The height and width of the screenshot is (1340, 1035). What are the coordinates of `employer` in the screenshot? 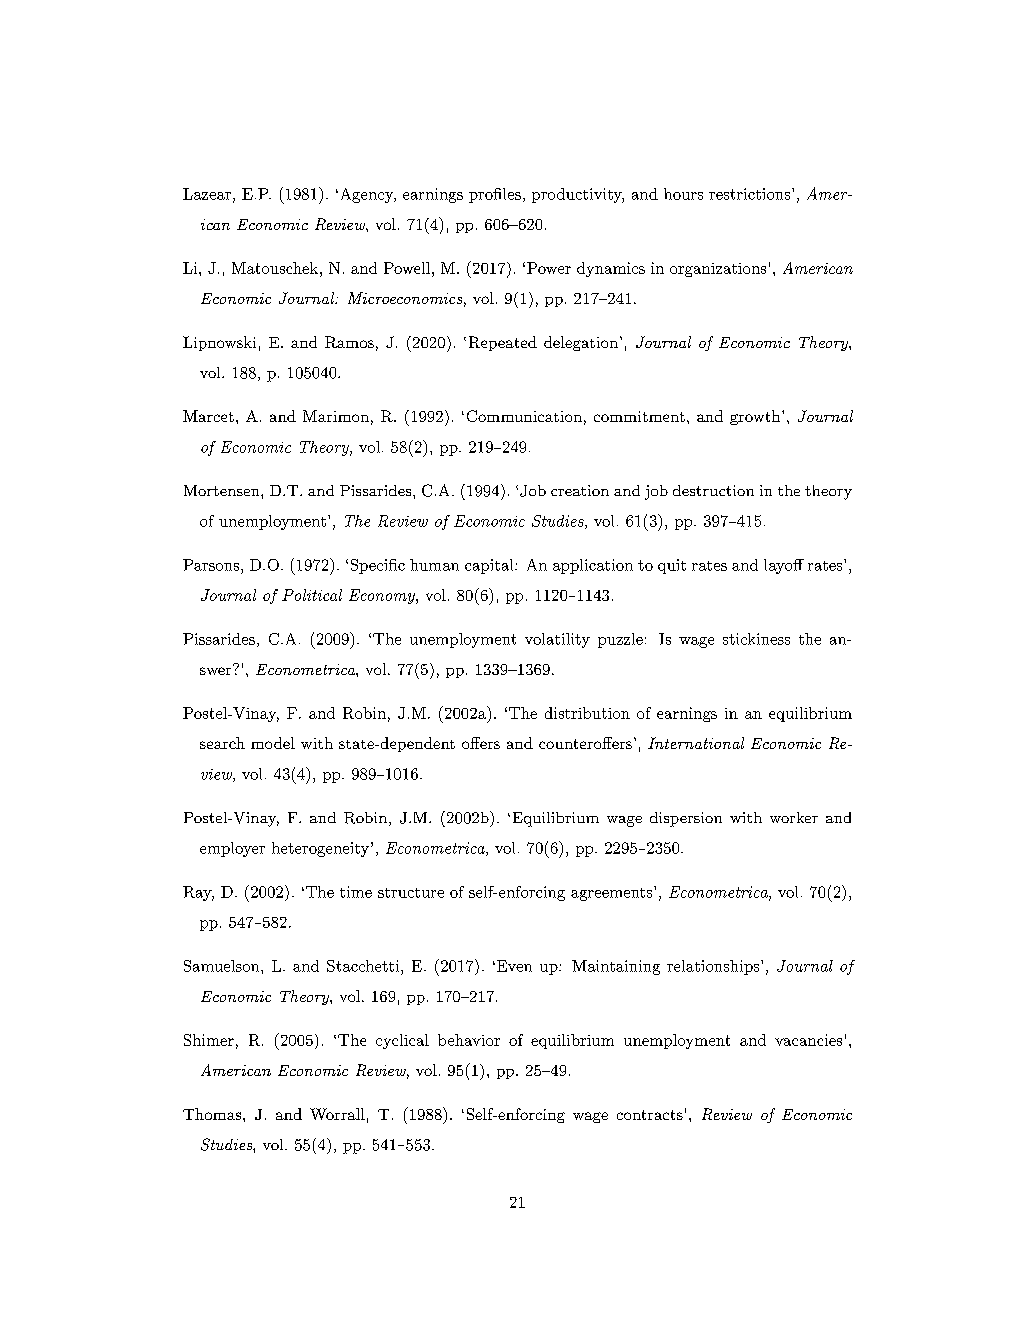 It's located at (232, 849).
